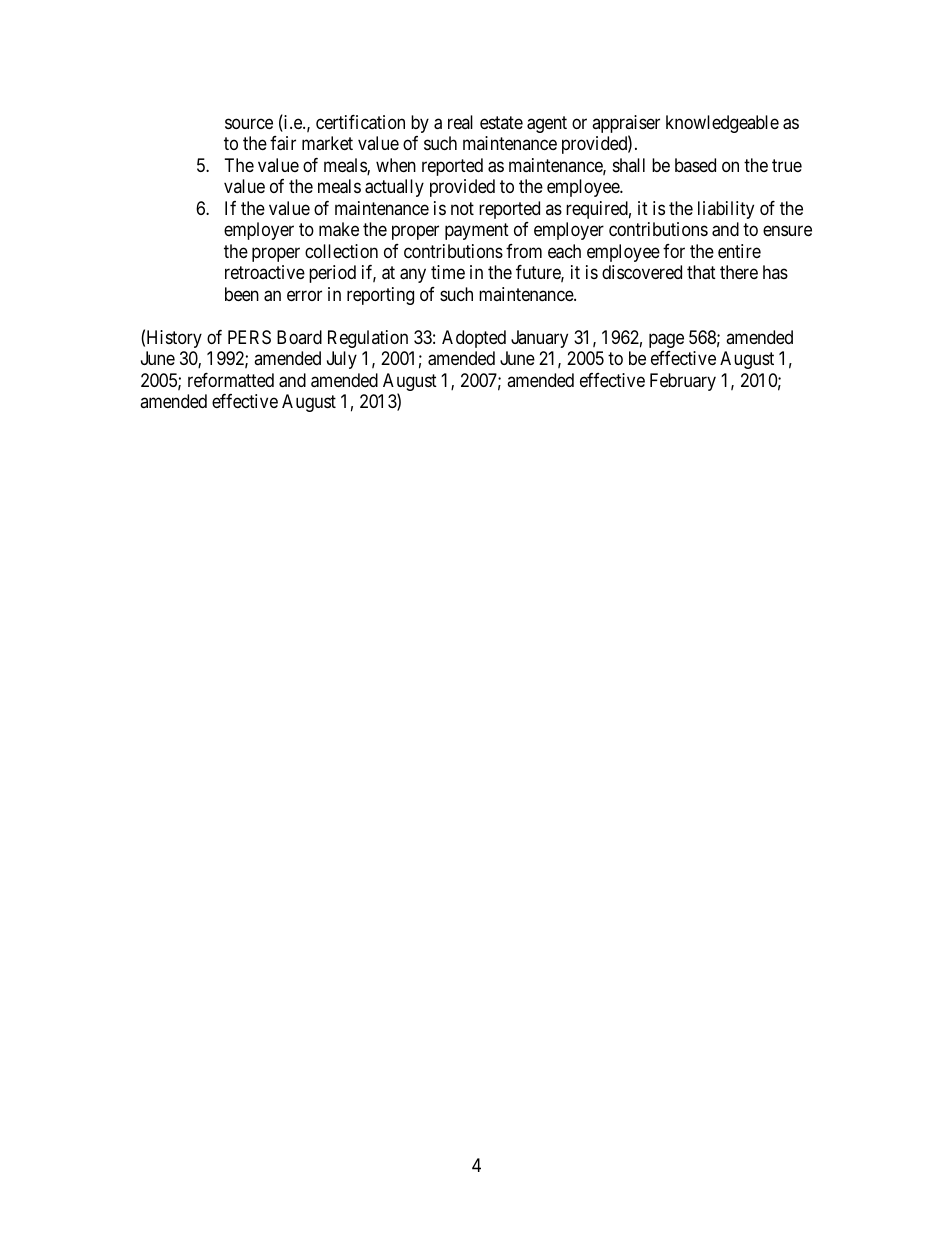 The image size is (952, 1233). I want to click on February, so click(683, 382).
